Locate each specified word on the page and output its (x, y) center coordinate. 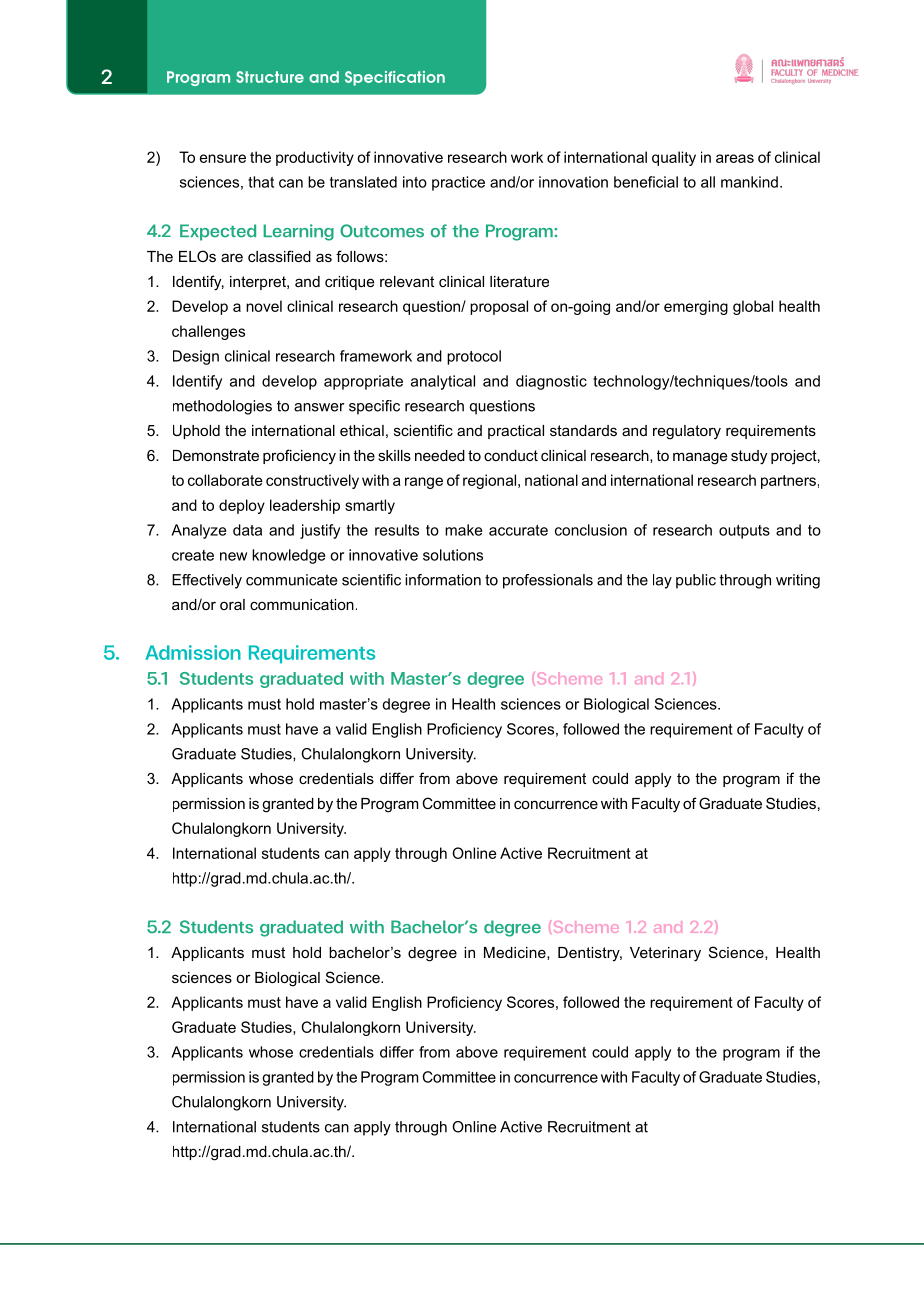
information (443, 580)
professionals (548, 581)
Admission (193, 652)
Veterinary (665, 954)
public (696, 581)
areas (735, 158)
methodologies (222, 407)
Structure (270, 77)
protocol (474, 357)
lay (662, 581)
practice (458, 183)
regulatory (687, 432)
